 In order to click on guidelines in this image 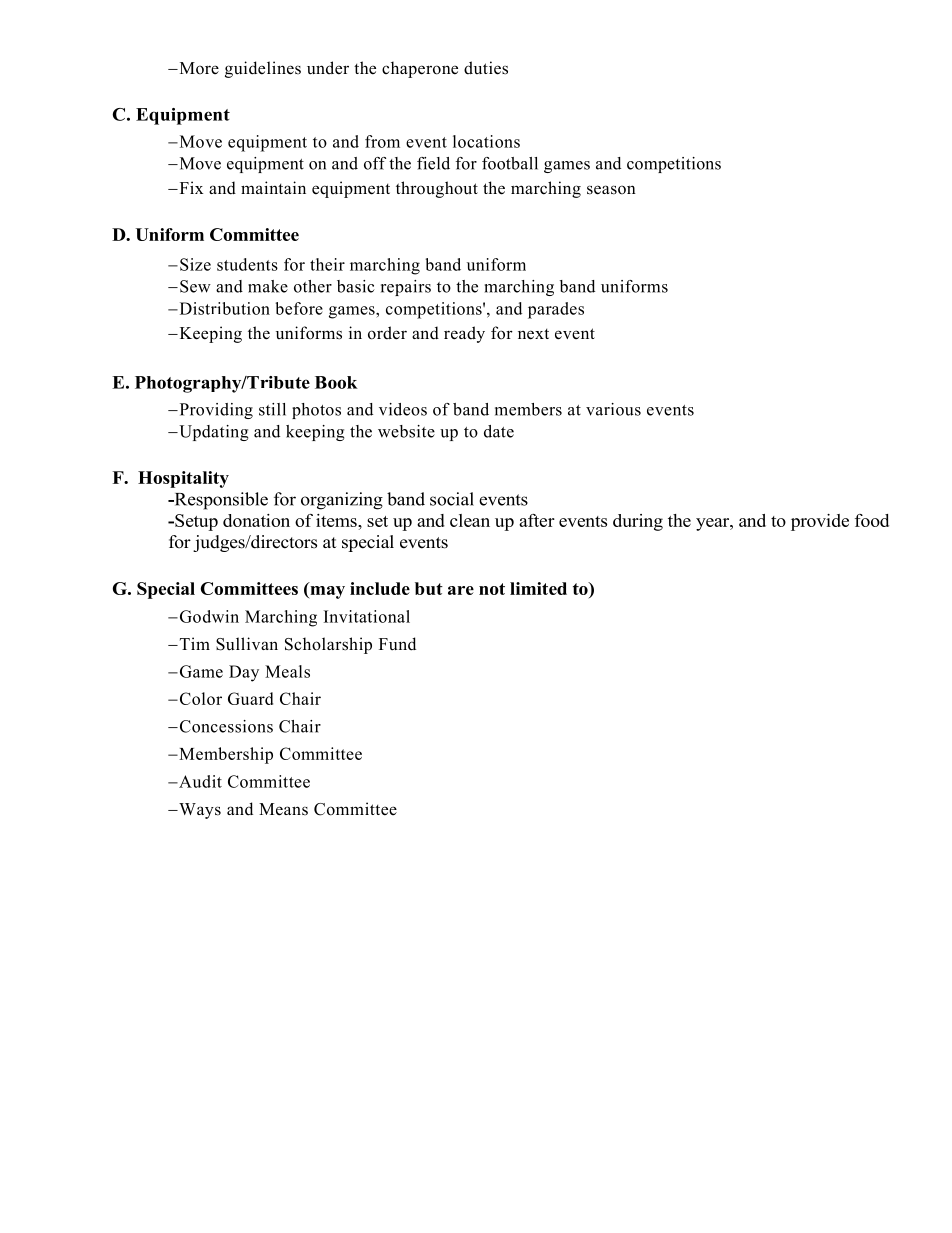, I will do `click(263, 69)`.
